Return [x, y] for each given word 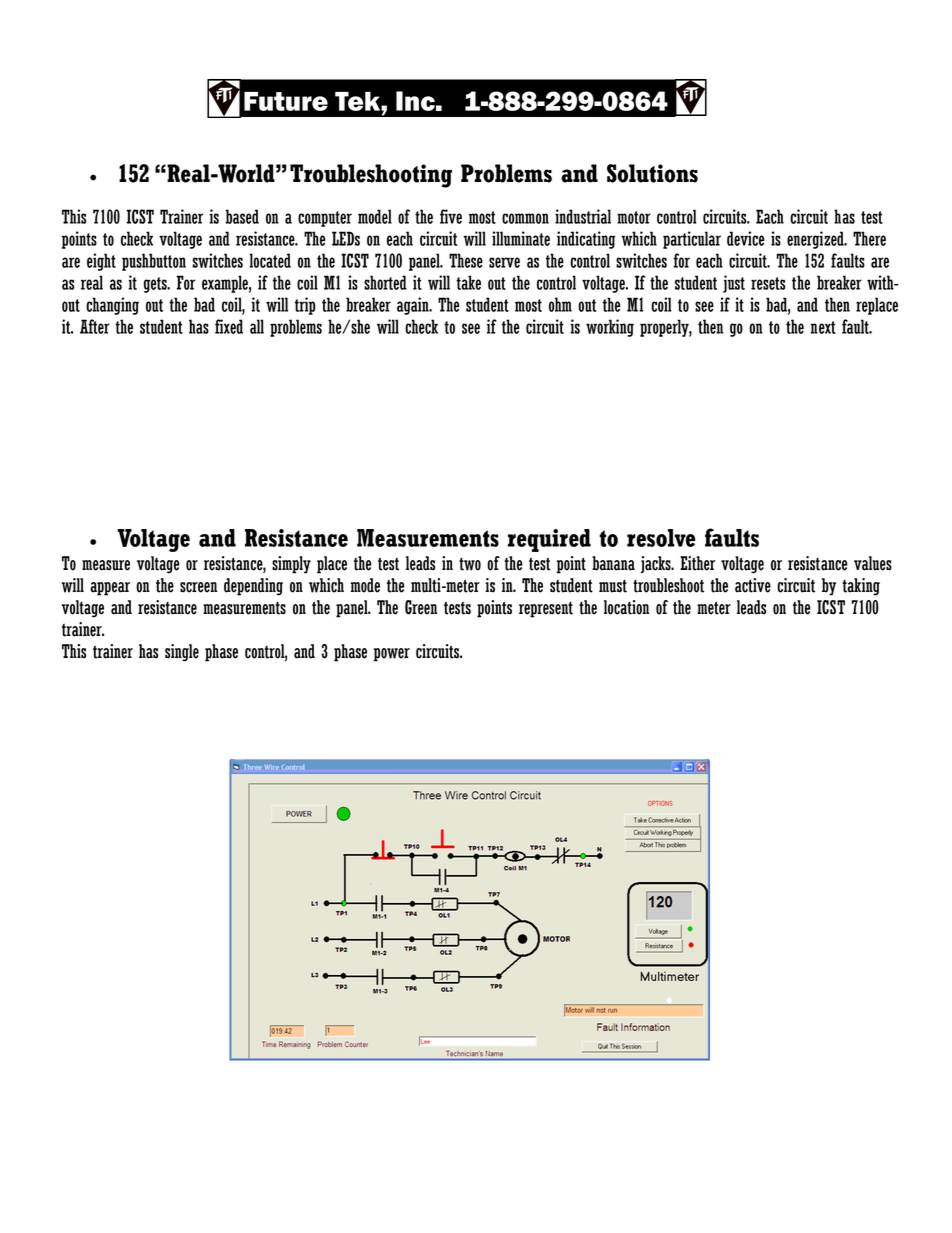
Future [286, 101]
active [753, 585]
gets [156, 285]
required [549, 540]
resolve [661, 538]
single [182, 653]
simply [291, 565]
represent [546, 610]
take [468, 282]
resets [768, 283]
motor [634, 217]
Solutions [652, 173]
